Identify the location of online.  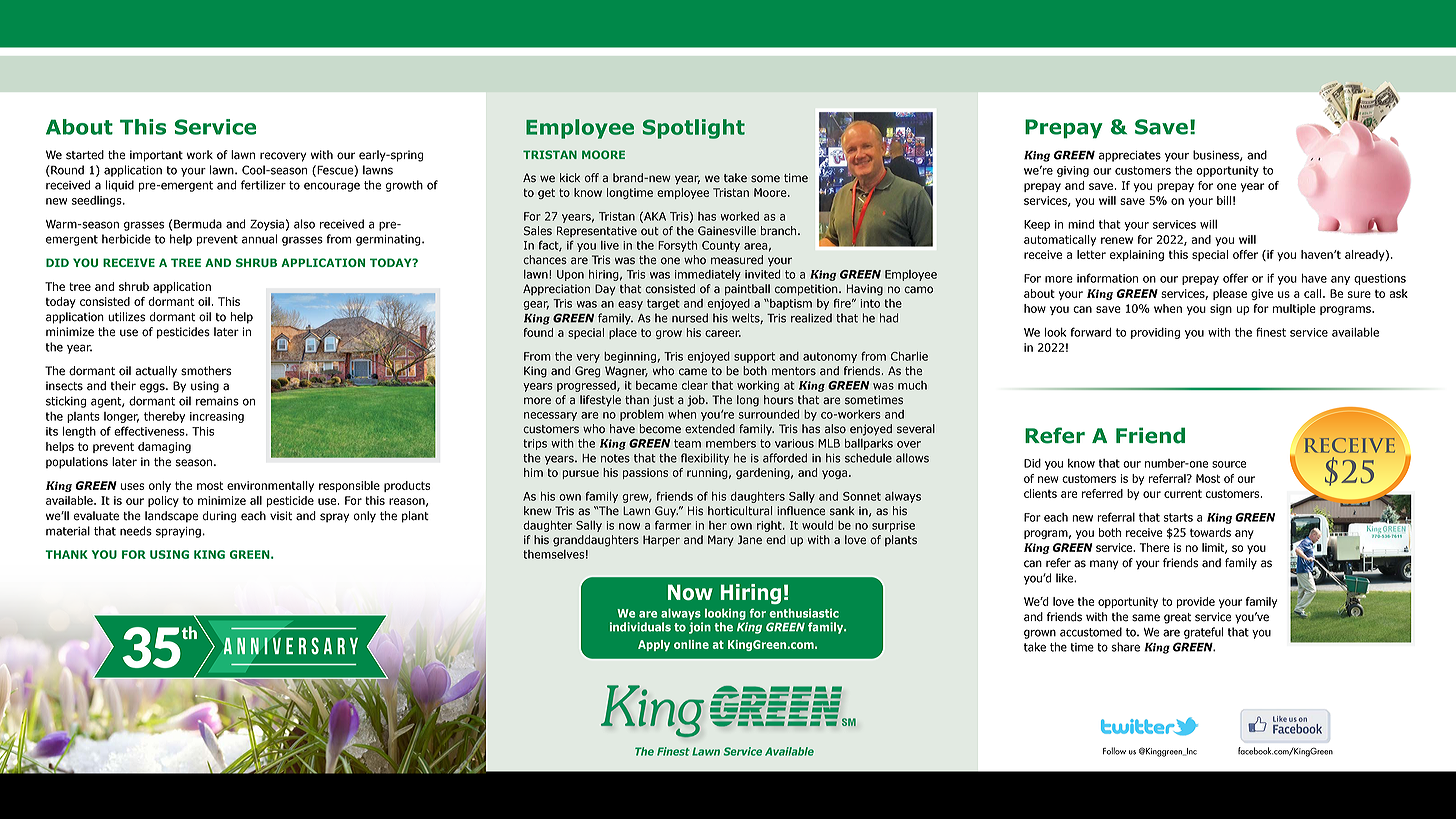
(691, 644).
